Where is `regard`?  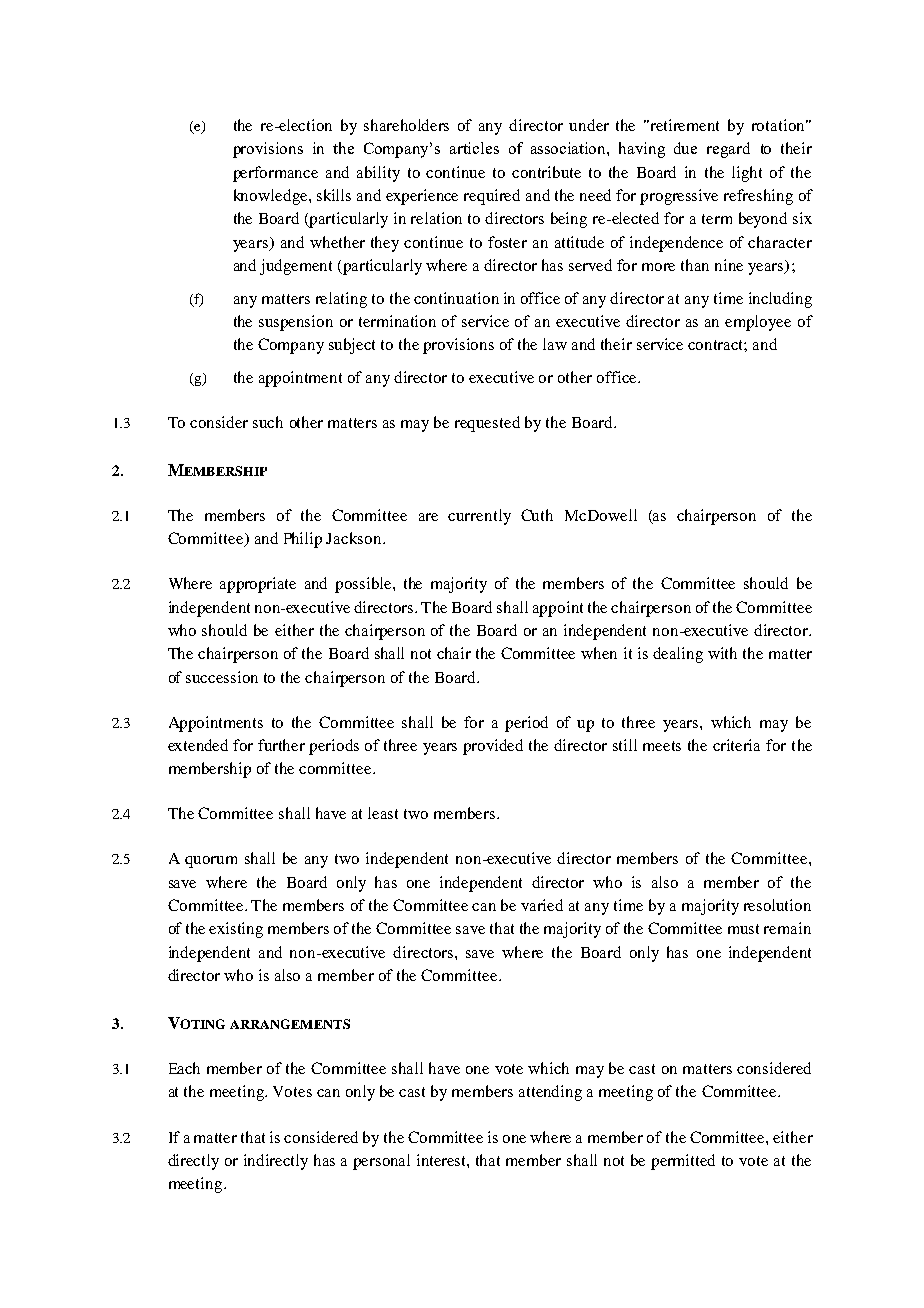 regard is located at coordinates (728, 150).
